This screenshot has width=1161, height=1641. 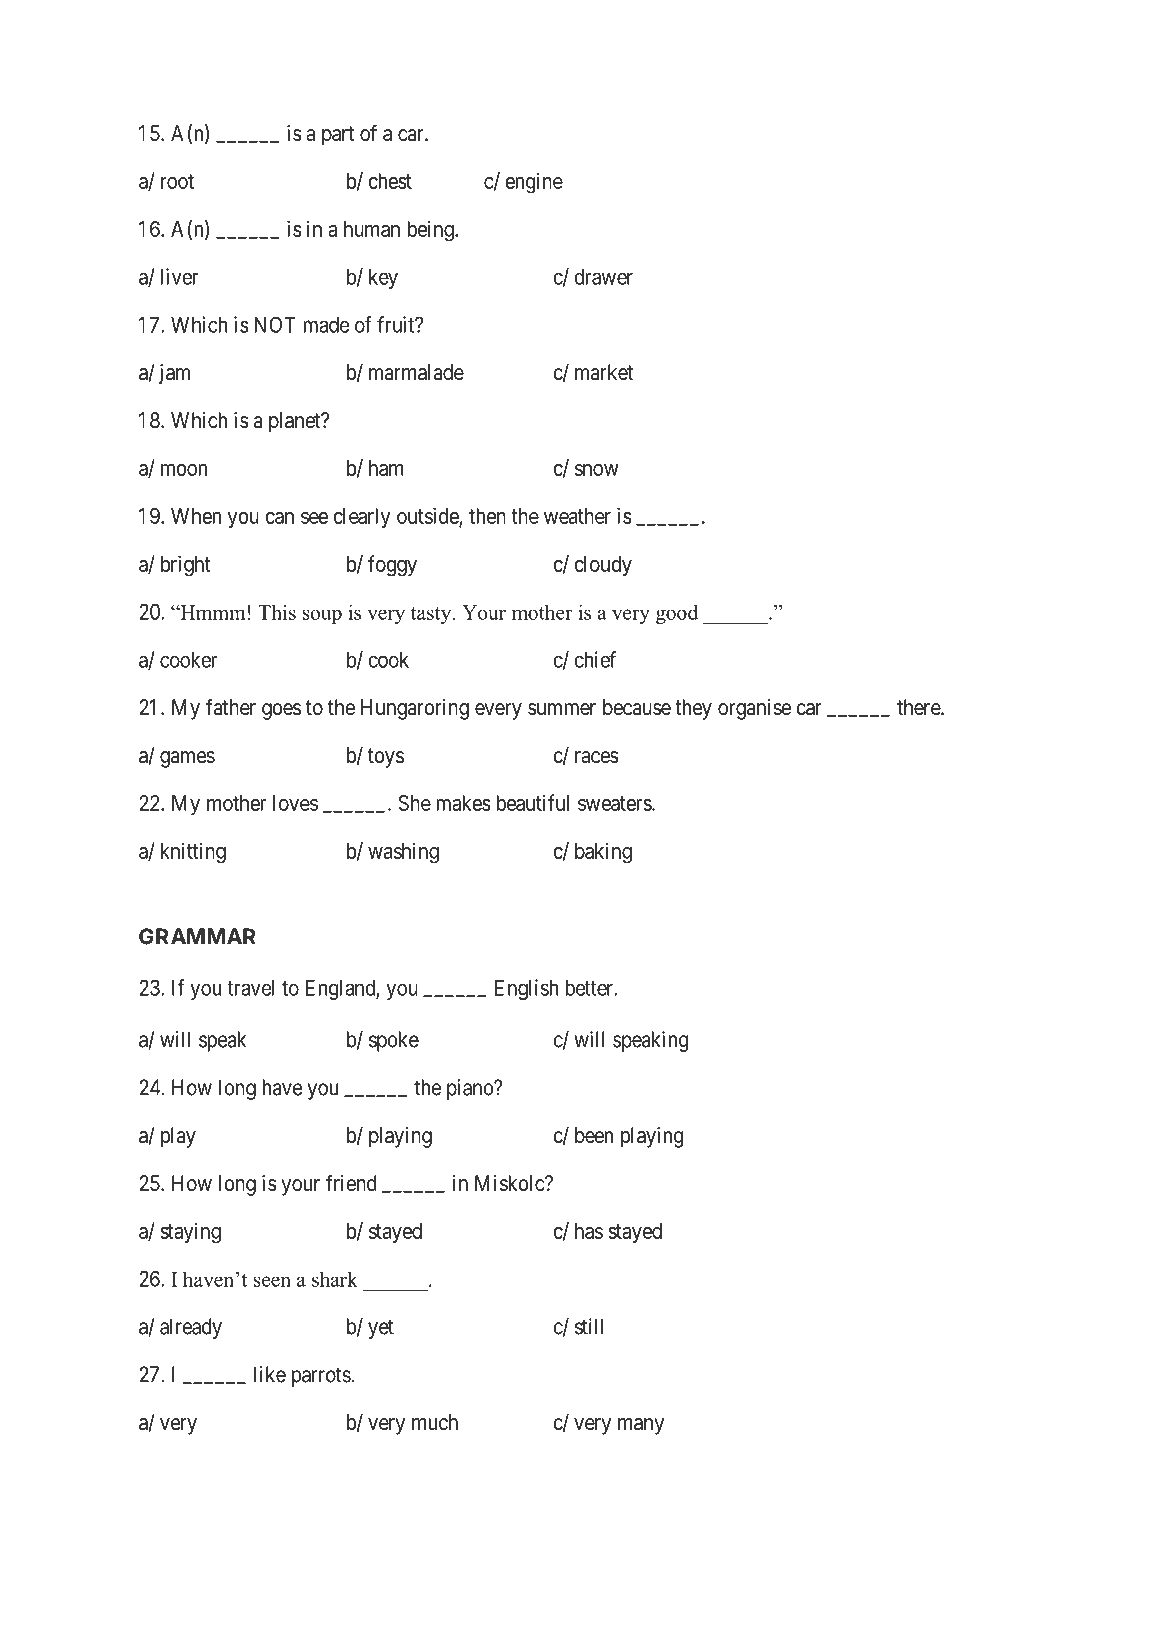 I want to click on organise, so click(x=754, y=709).
